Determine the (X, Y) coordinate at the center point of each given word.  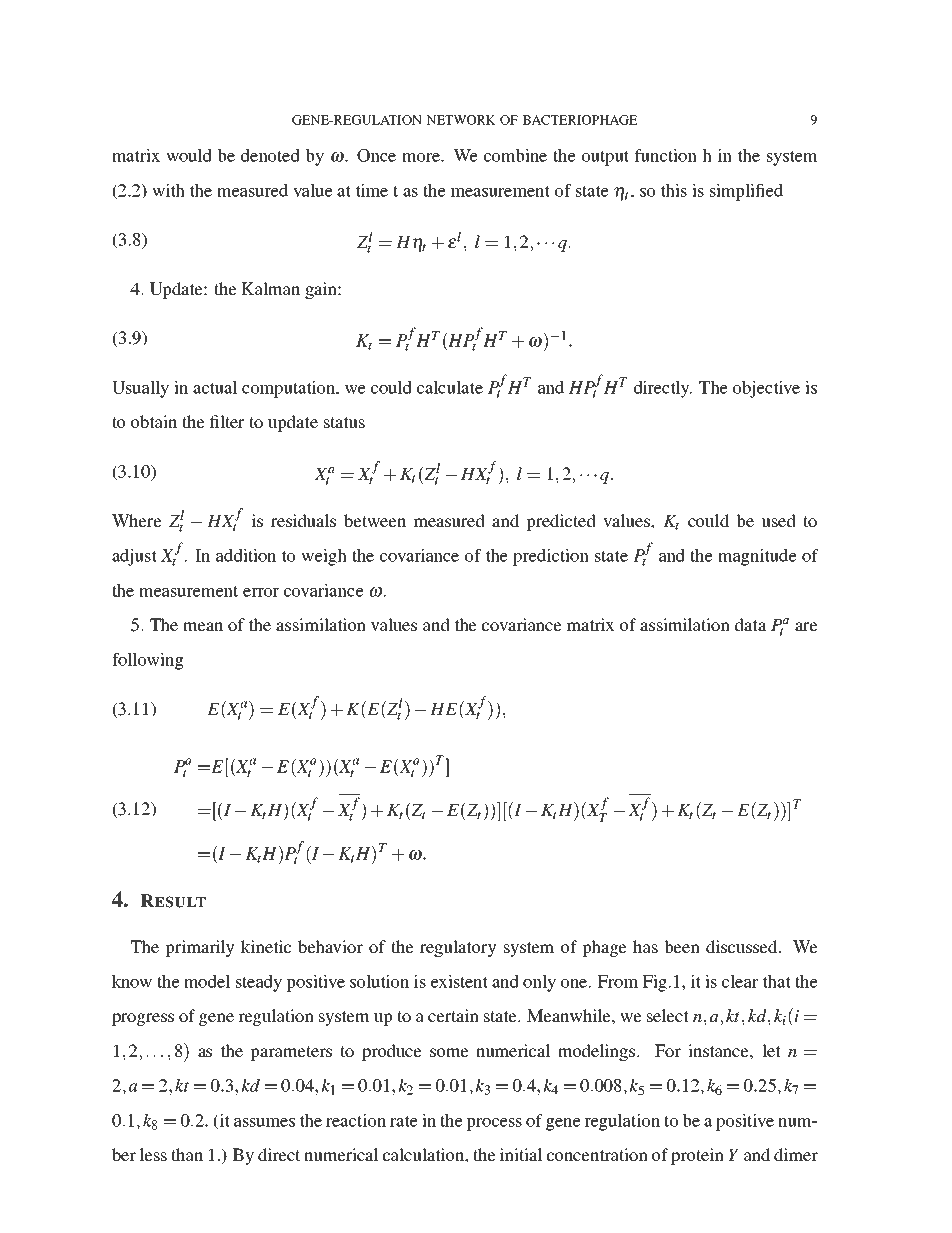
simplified (746, 192)
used (778, 520)
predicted (561, 522)
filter (227, 421)
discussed (743, 946)
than (187, 1154)
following (147, 661)
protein (697, 1156)
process (494, 1124)
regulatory (458, 948)
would (189, 155)
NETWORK (461, 120)
